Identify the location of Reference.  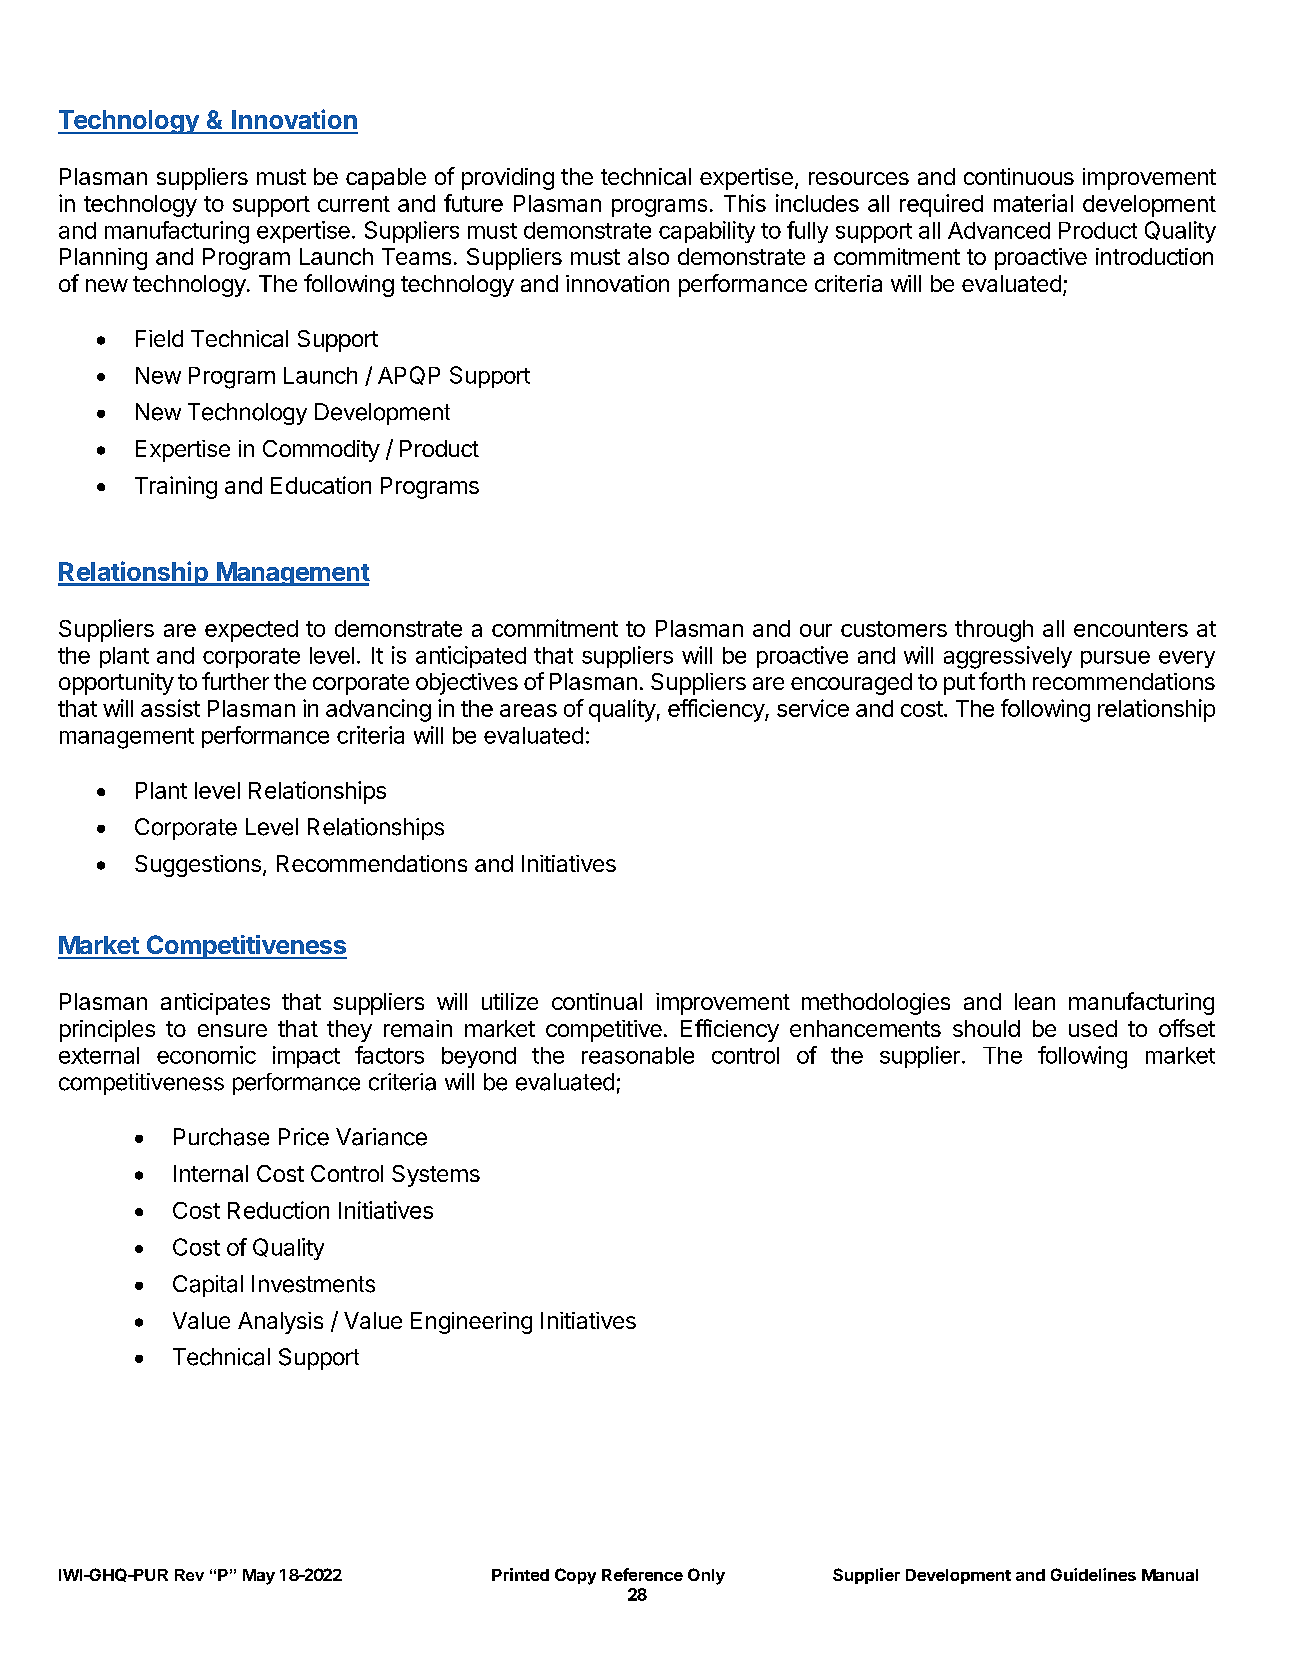
(642, 1574).
